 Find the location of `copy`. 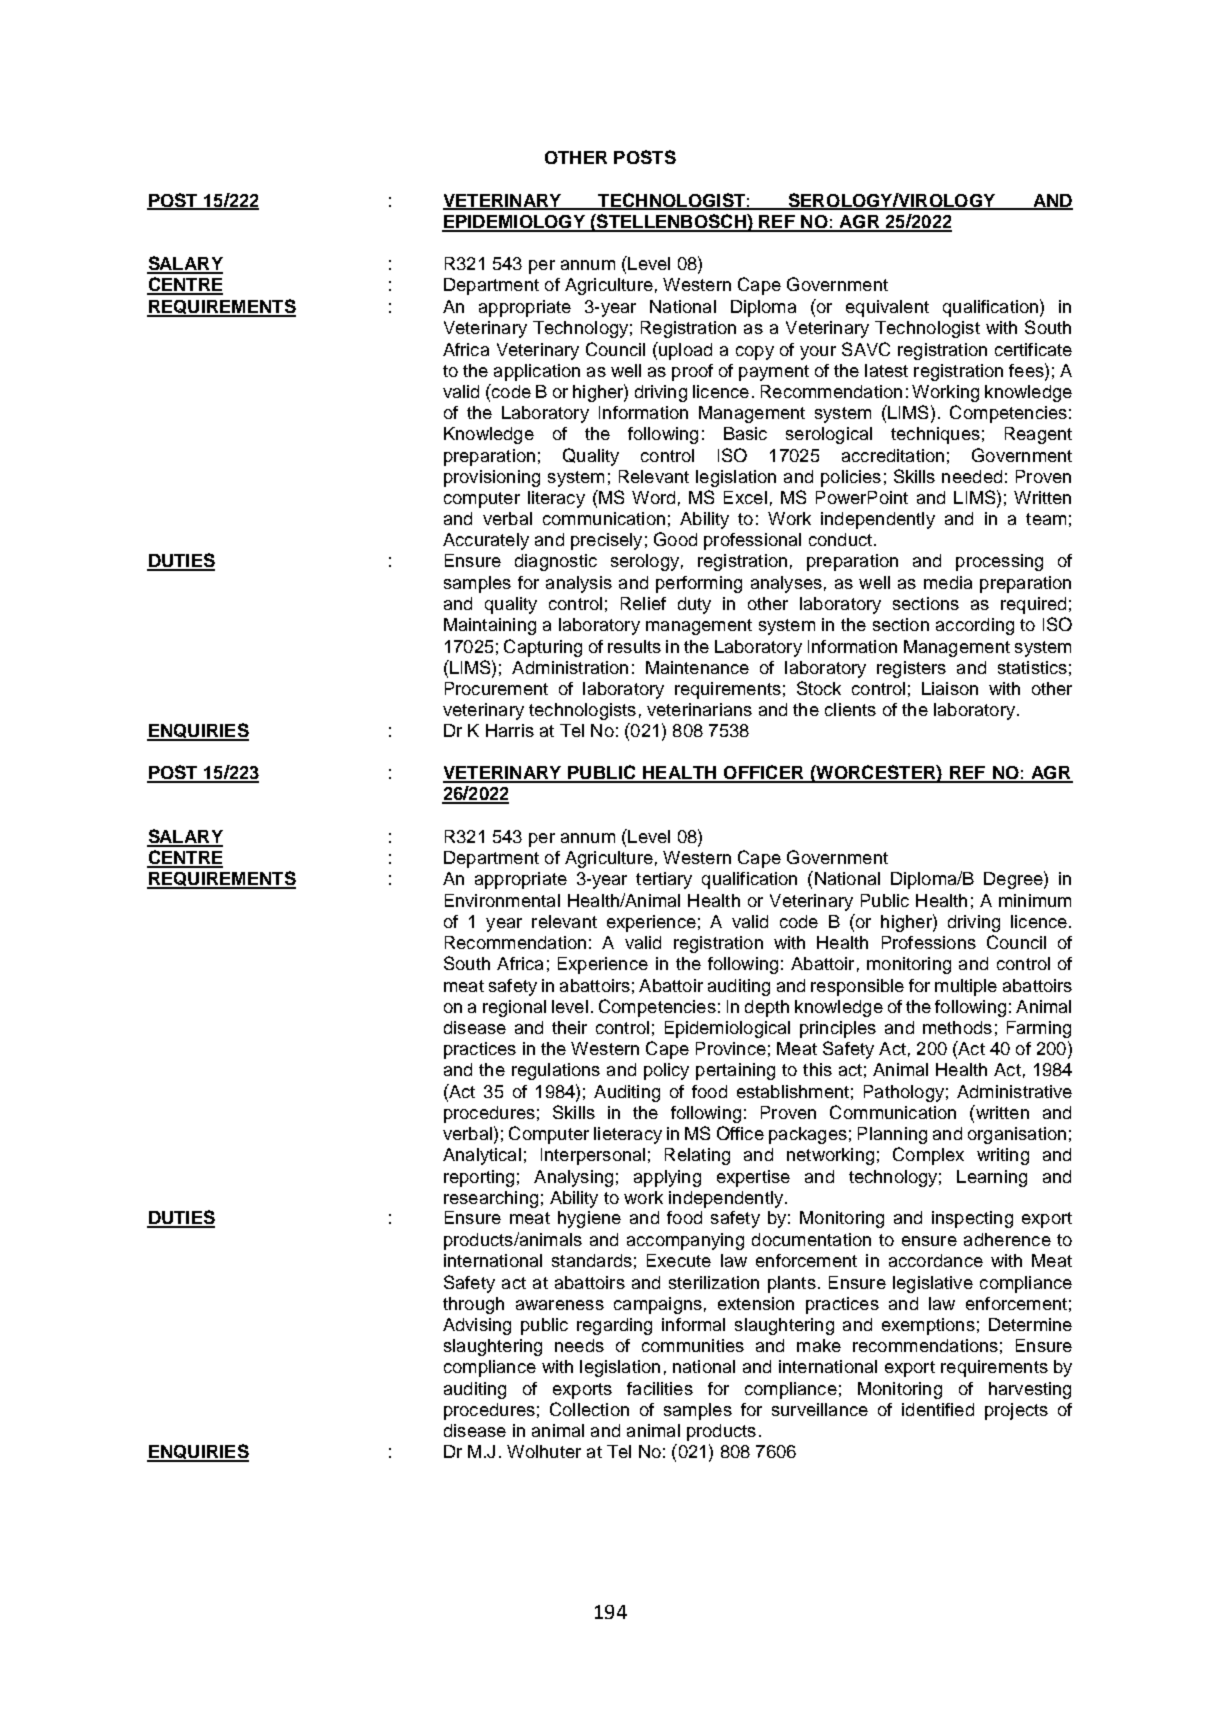

copy is located at coordinates (755, 353).
